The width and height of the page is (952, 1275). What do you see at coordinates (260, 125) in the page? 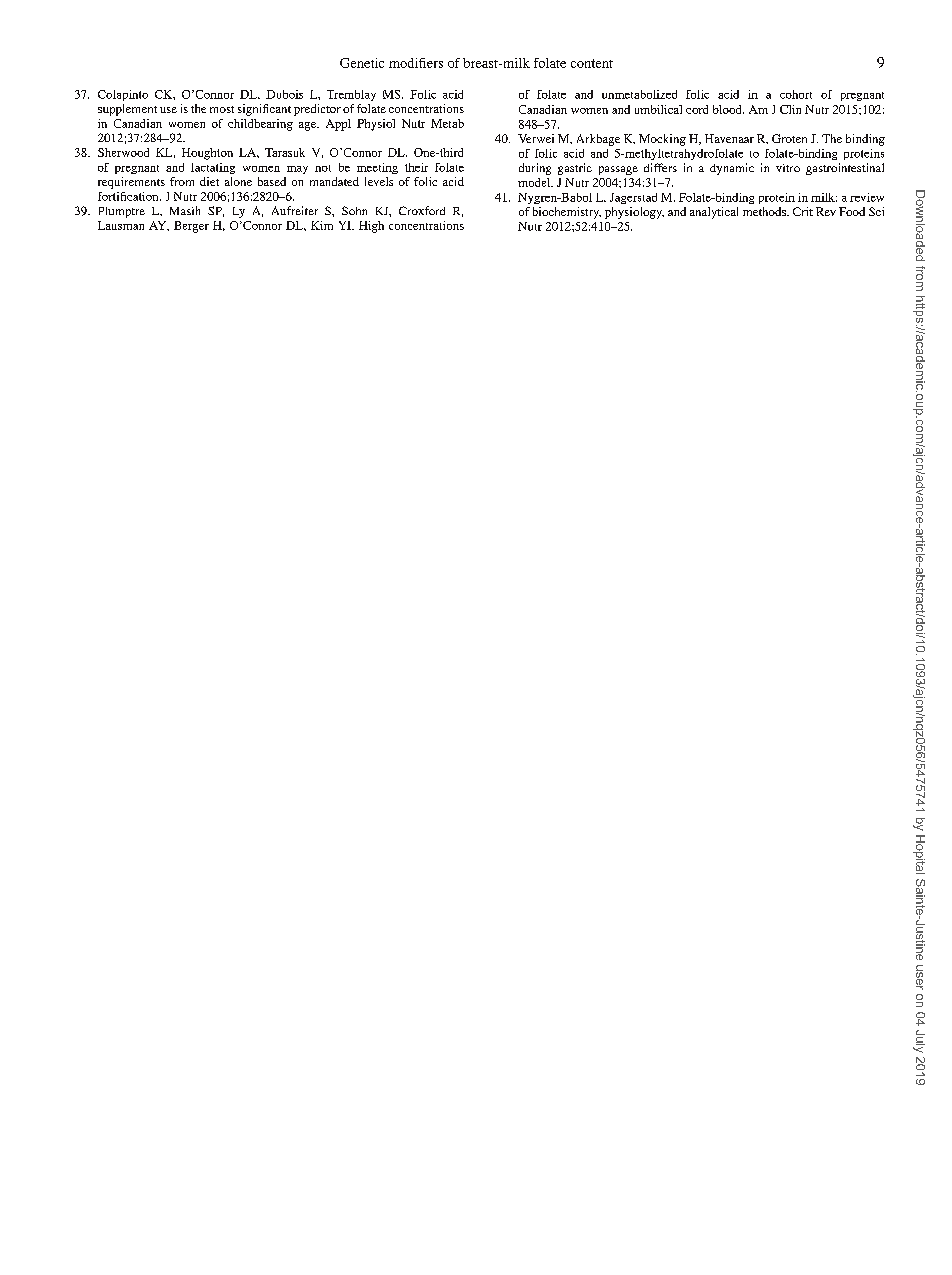
I see `childbearing` at bounding box center [260, 125].
